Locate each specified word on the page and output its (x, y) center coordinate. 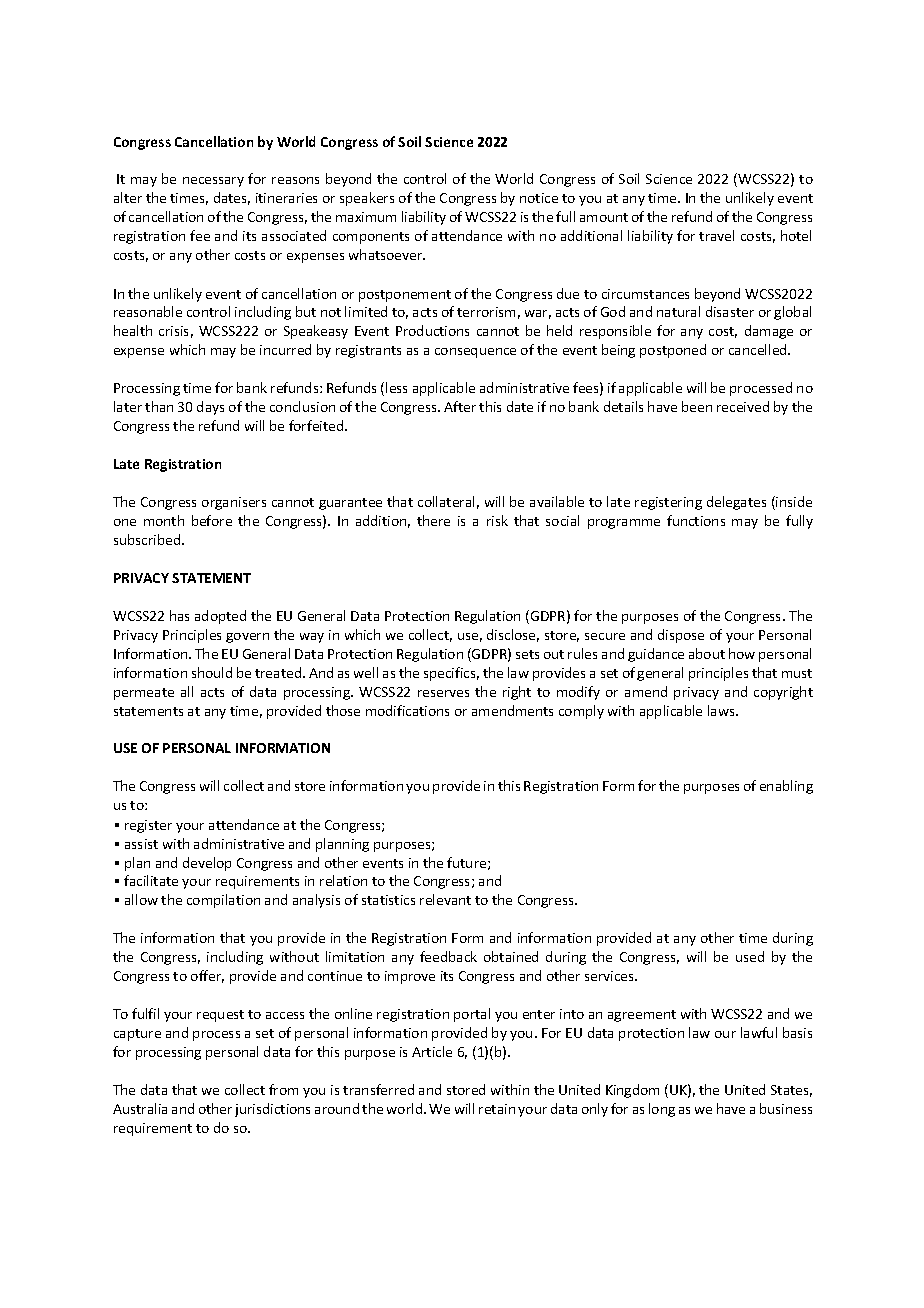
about (707, 653)
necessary (213, 182)
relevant (445, 899)
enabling (786, 787)
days (210, 408)
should (212, 672)
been (697, 406)
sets (527, 654)
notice (539, 198)
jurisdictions (272, 1110)
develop (207, 864)
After (460, 406)
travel (716, 235)
